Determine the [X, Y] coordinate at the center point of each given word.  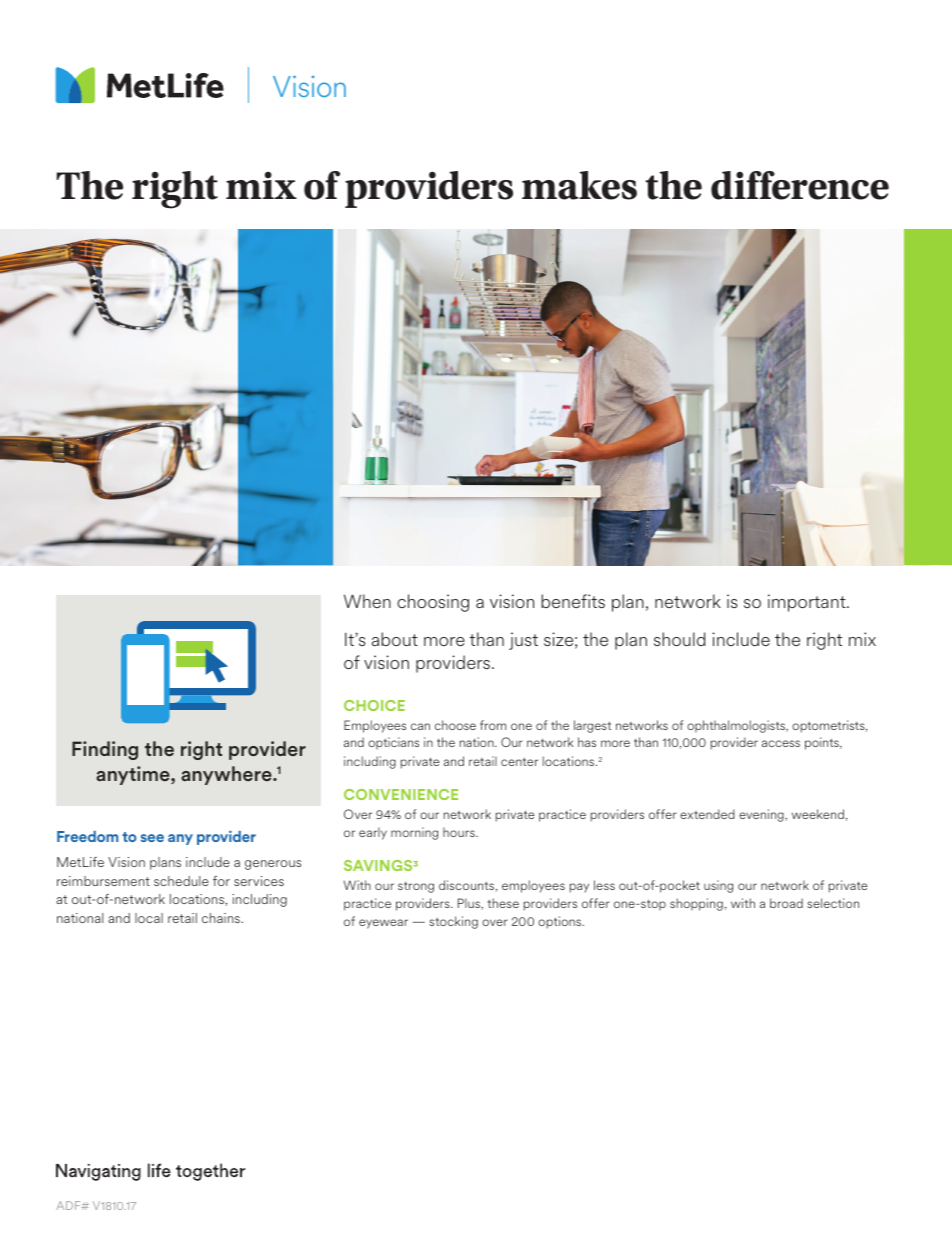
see [152, 838]
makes [579, 185]
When [367, 601]
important [808, 603]
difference [800, 185]
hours [460, 832]
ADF [69, 1205]
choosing [433, 603]
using [718, 886]
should [680, 639]
